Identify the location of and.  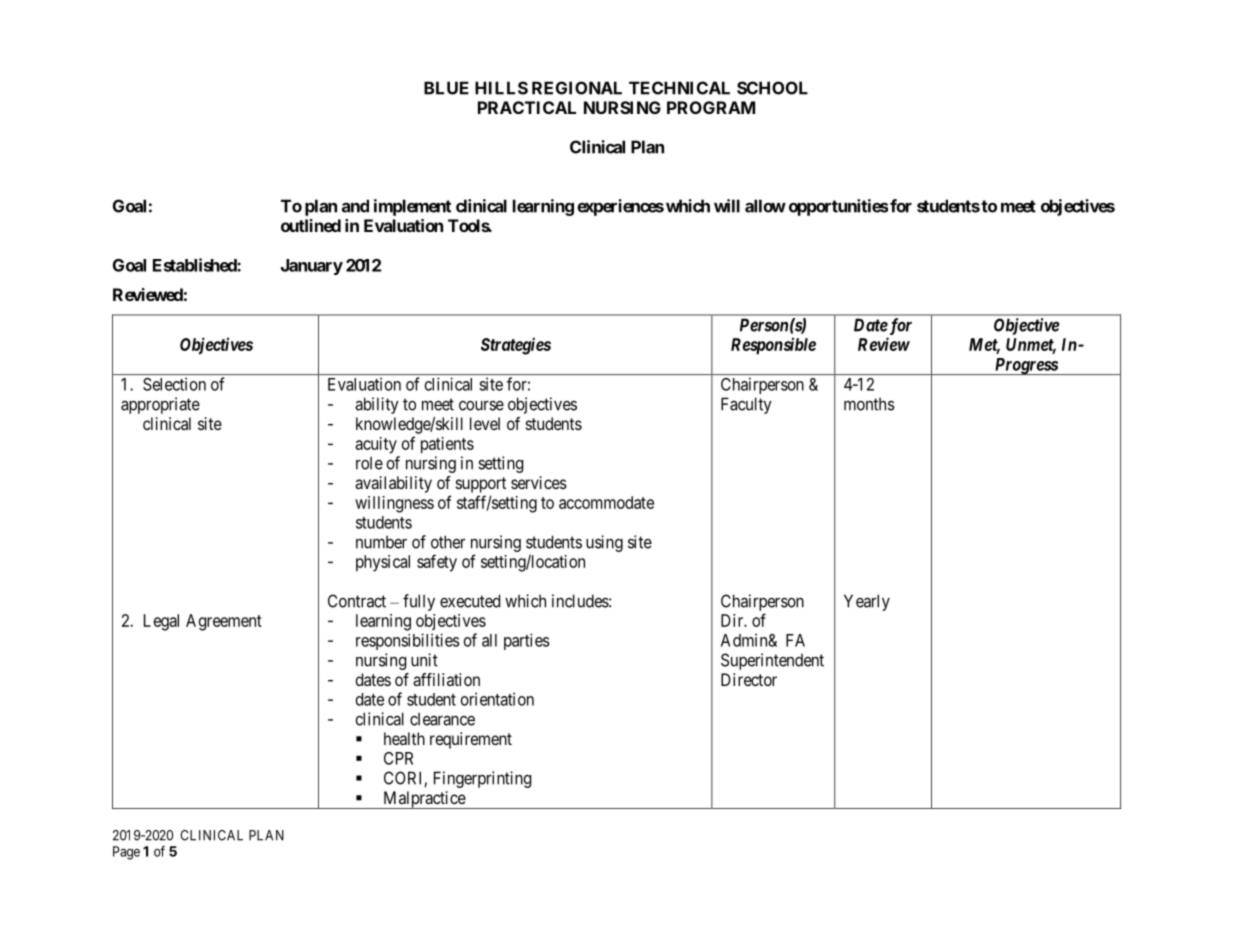
(355, 206).
